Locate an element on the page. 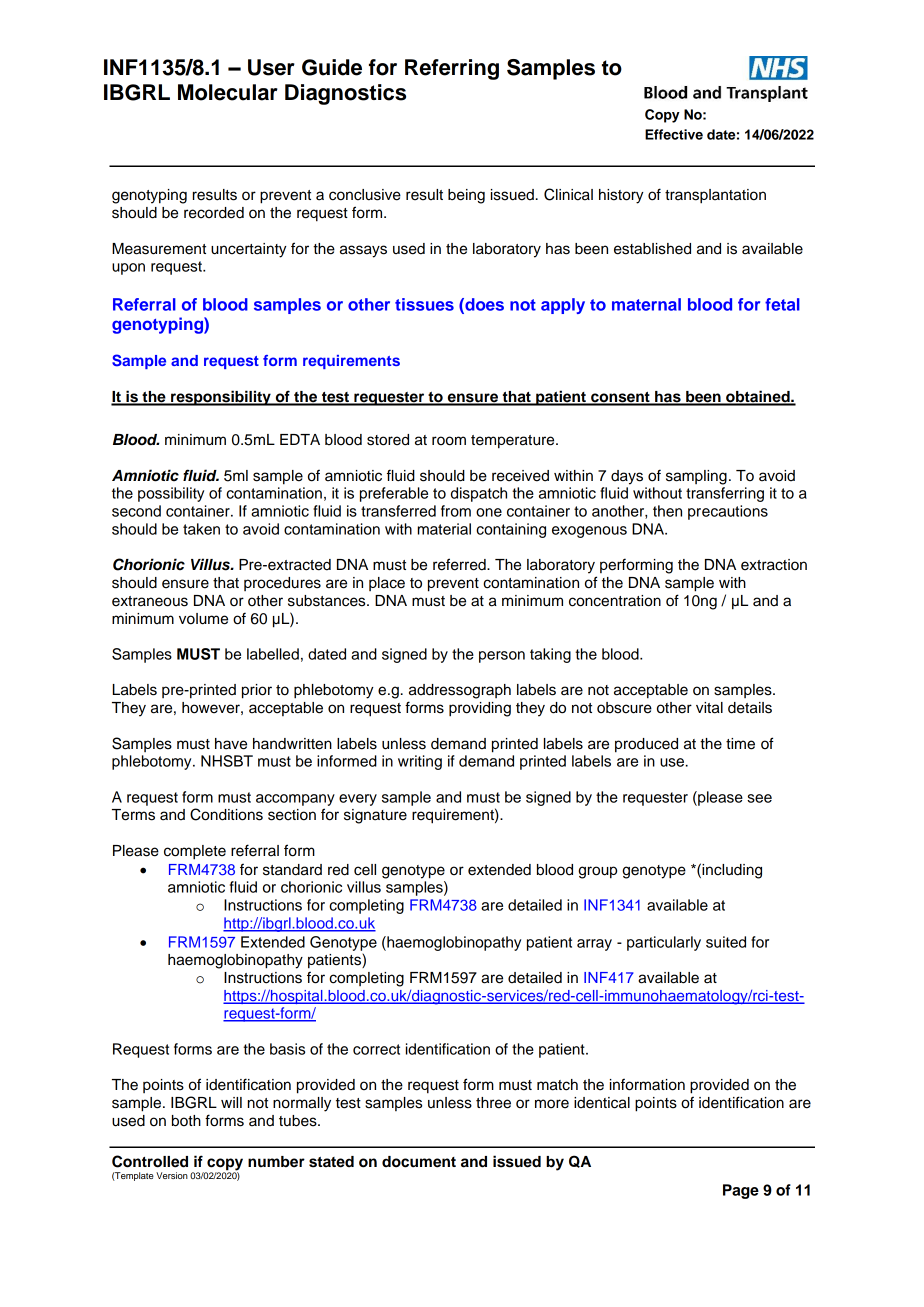 This document has width=924, height=1307. tissues is located at coordinates (424, 304).
